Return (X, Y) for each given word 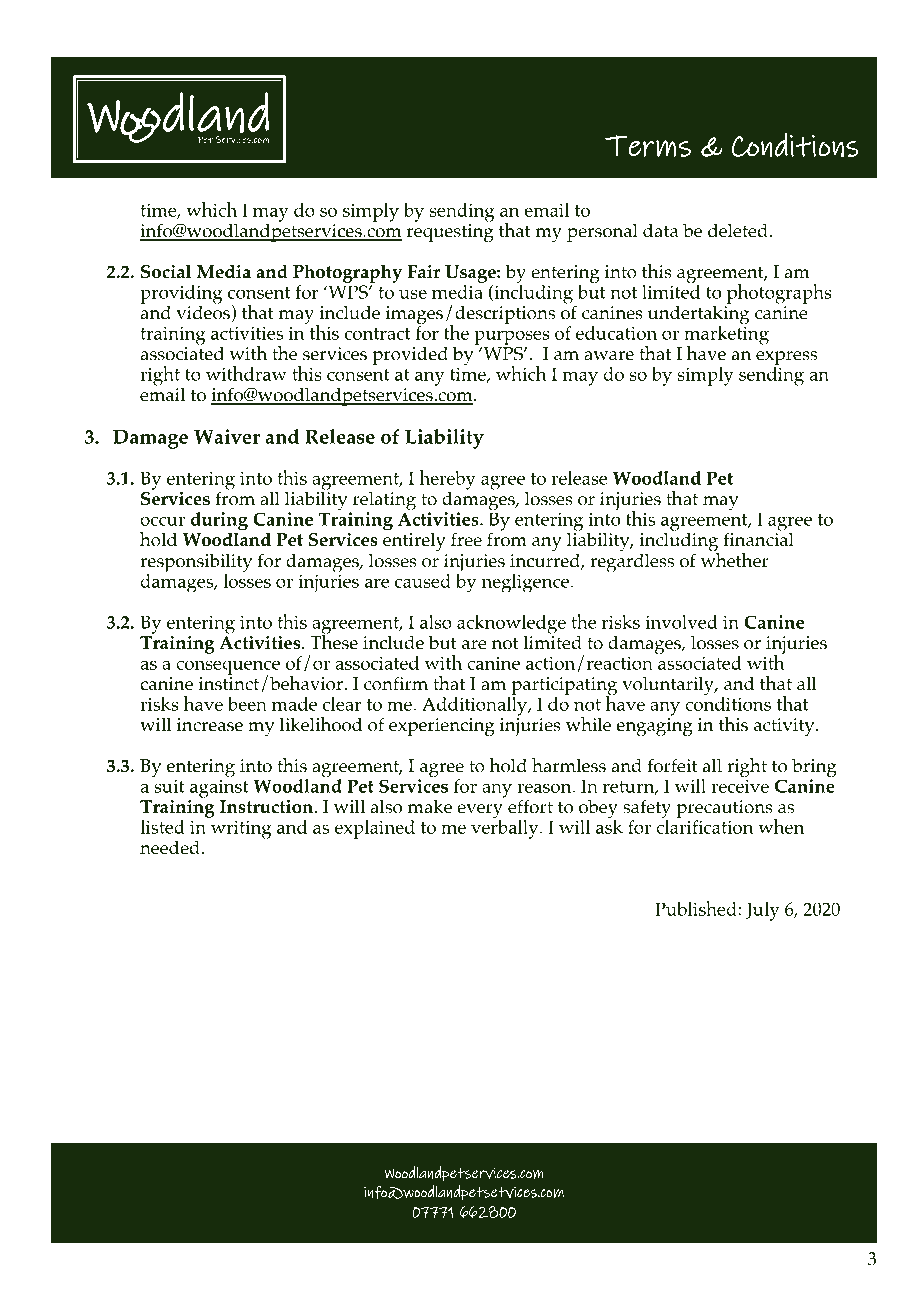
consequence (228, 668)
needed (171, 847)
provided (410, 355)
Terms (648, 146)
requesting (450, 233)
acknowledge (511, 625)
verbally (506, 828)
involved (681, 622)
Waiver (227, 436)
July (763, 911)
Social (166, 271)
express (786, 359)
